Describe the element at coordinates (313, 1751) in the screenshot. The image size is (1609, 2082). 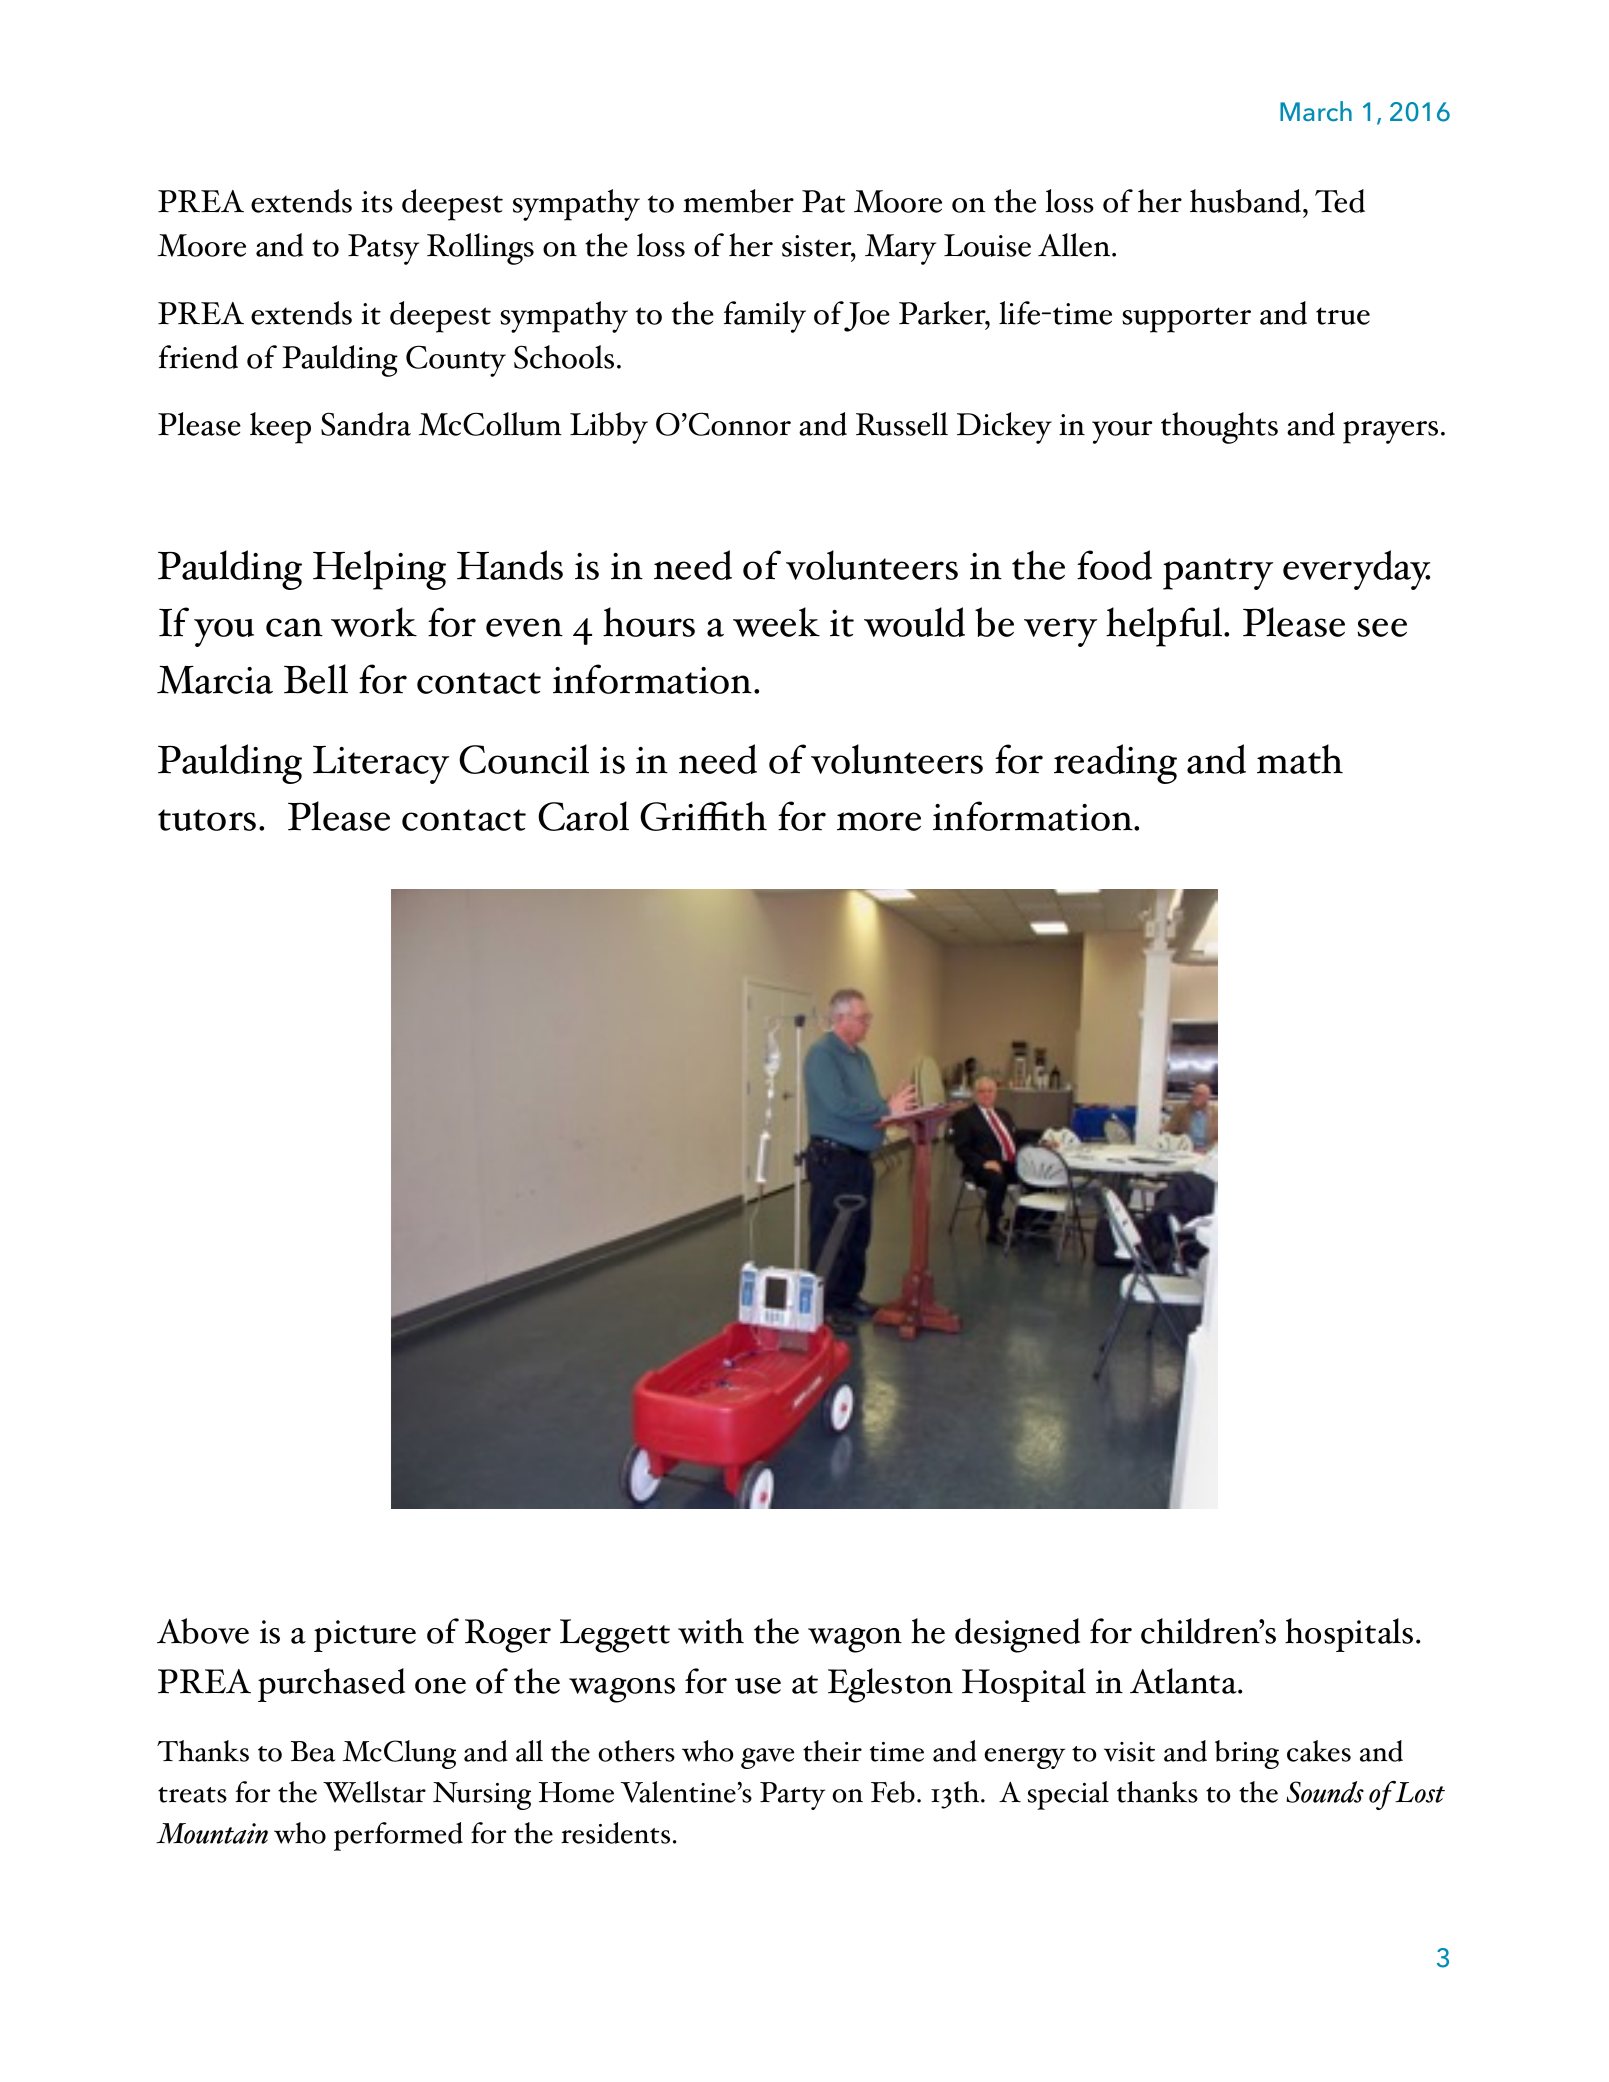
I see `Bea` at that location.
